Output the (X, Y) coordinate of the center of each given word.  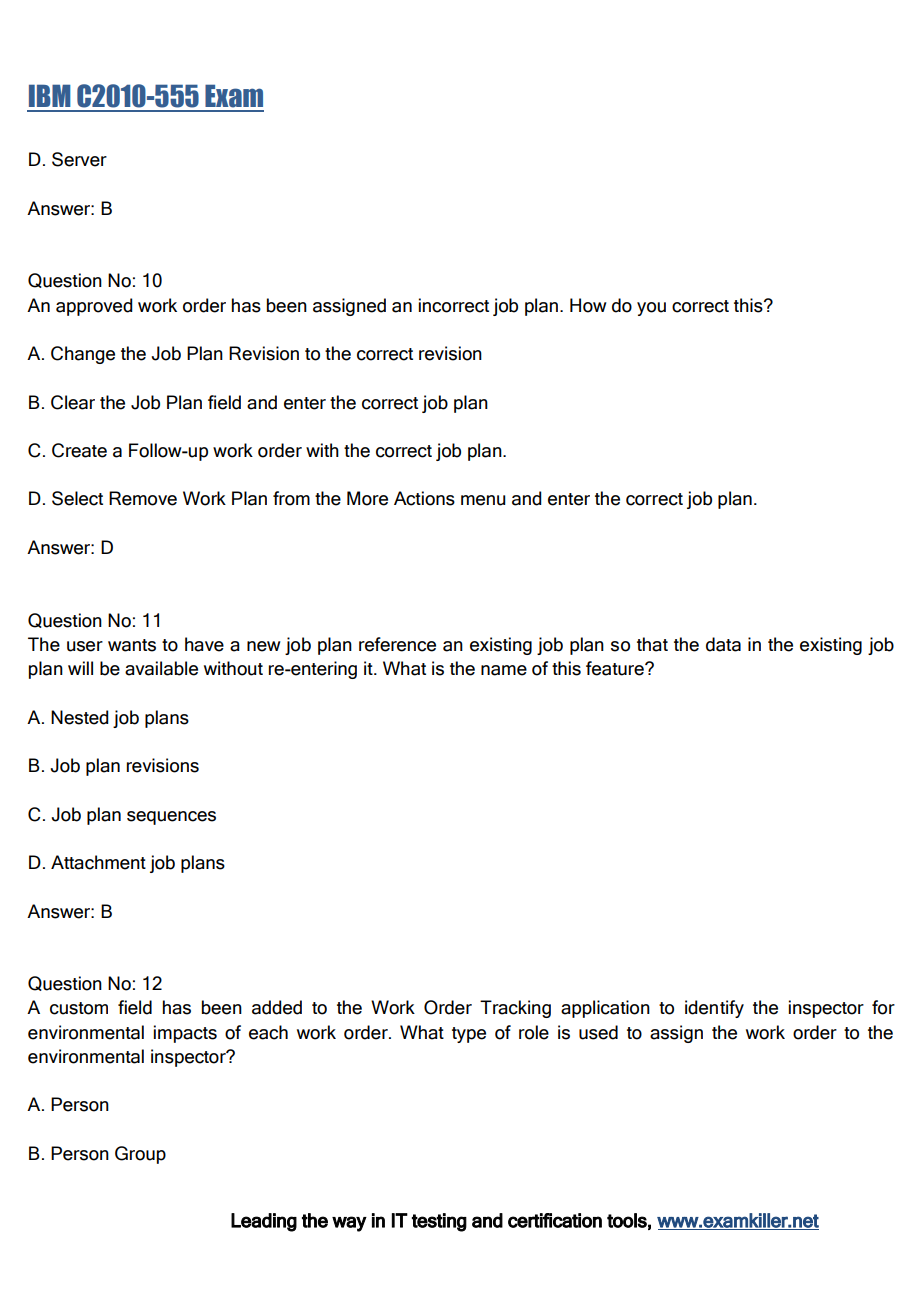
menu (483, 500)
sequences (171, 818)
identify (714, 1009)
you (651, 309)
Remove (143, 498)
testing (439, 1222)
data (723, 644)
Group (140, 1155)
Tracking (515, 1009)
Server (79, 159)
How (588, 305)
